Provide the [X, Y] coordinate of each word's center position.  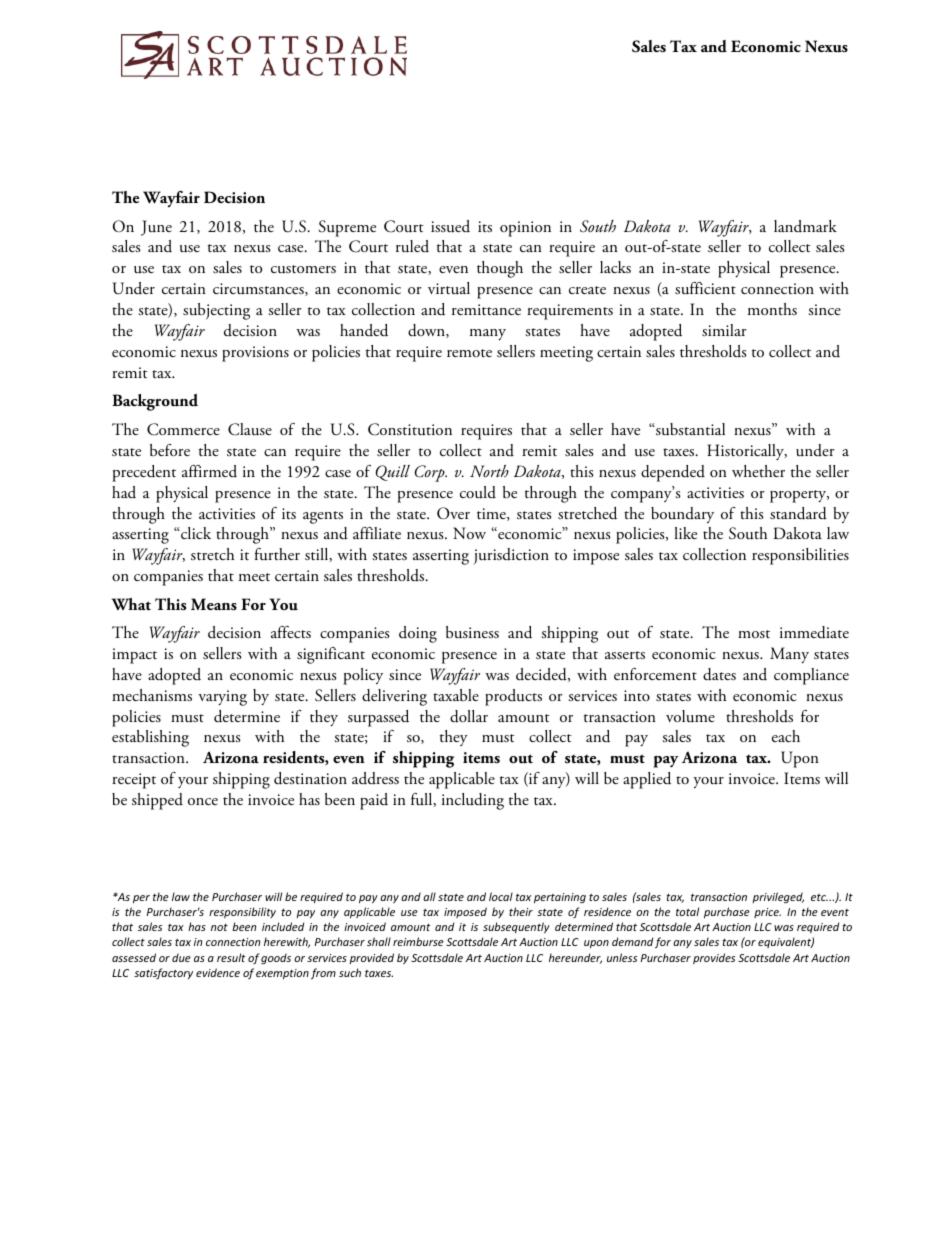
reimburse [418, 941]
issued [450, 226]
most [754, 634]
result [231, 957]
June [156, 228]
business [472, 632]
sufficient [705, 288]
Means [214, 604]
